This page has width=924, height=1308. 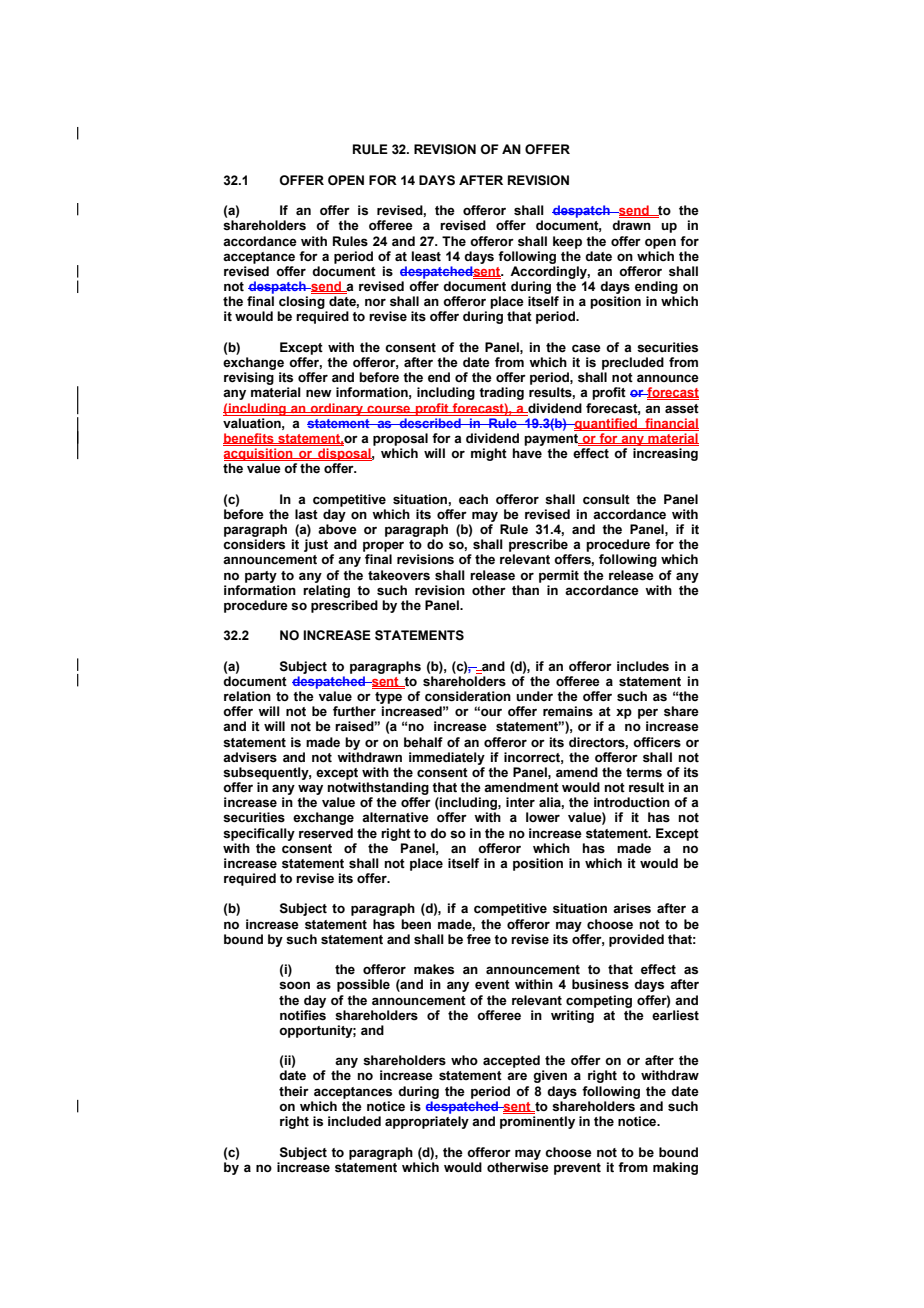 I want to click on appropriately, so click(x=427, y=1122).
